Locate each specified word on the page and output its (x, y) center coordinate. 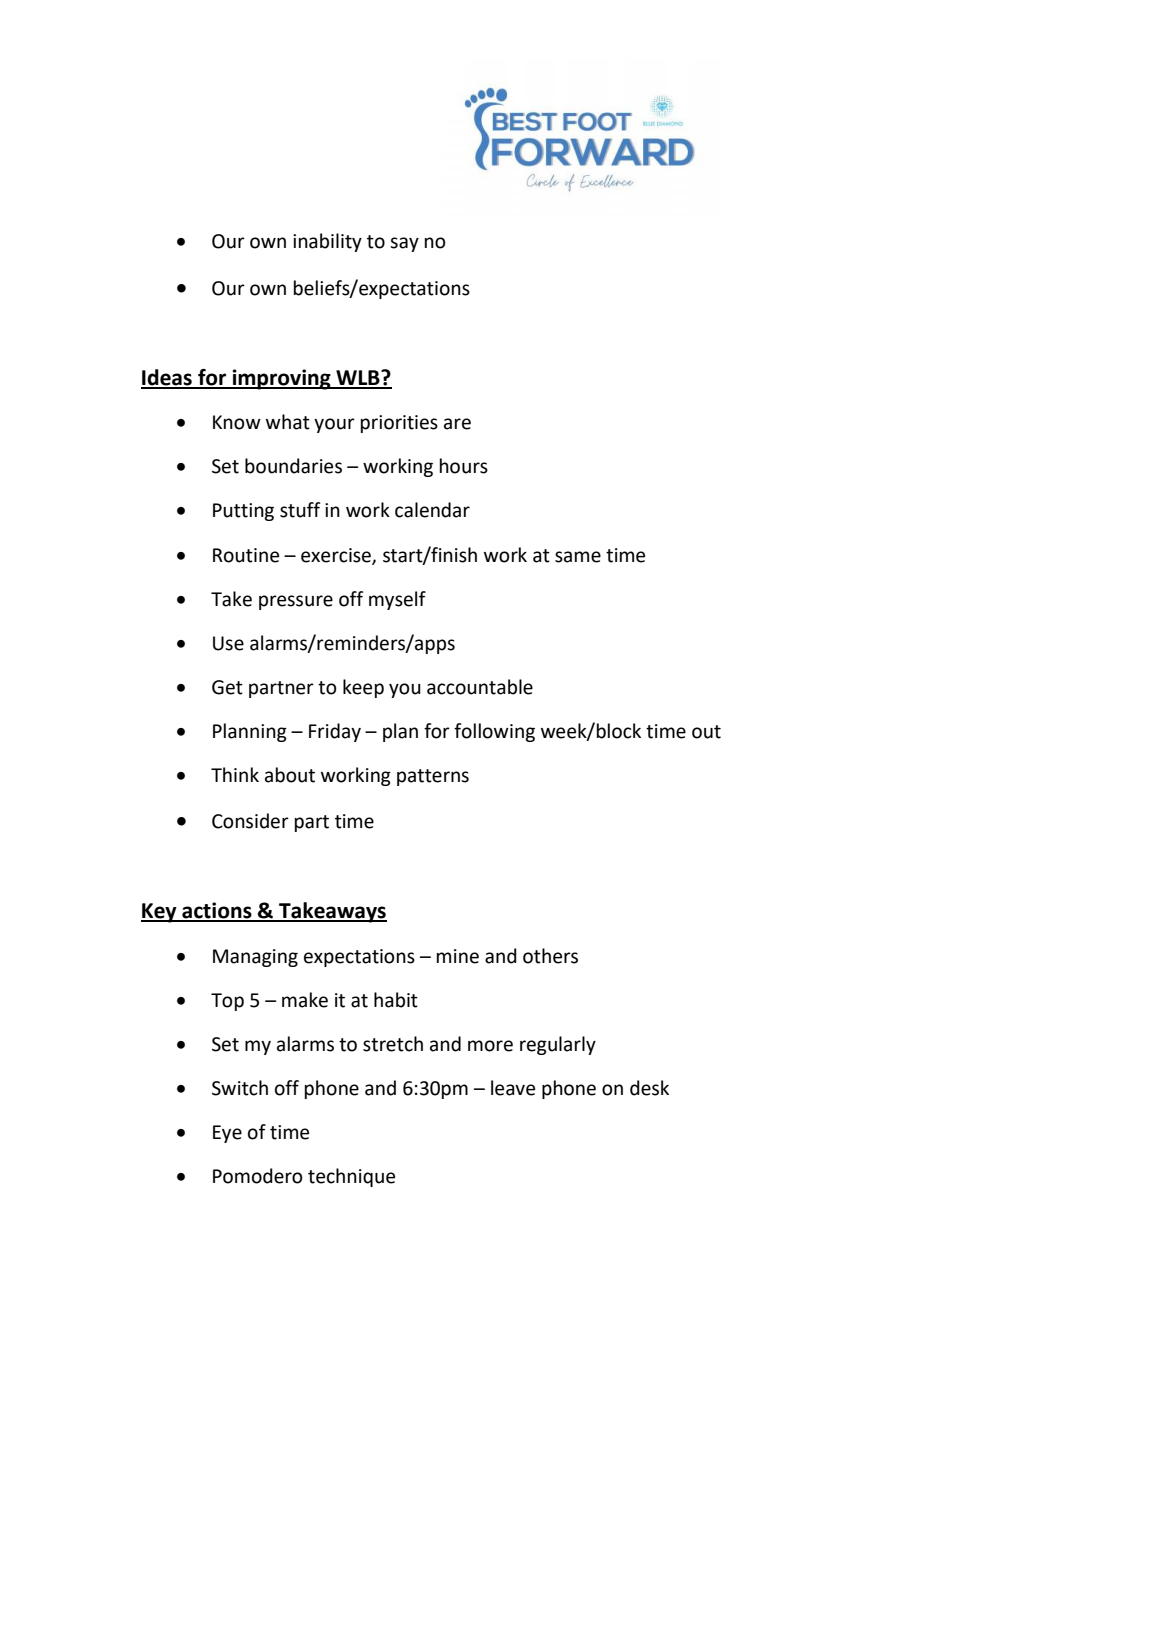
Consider (250, 821)
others (550, 956)
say (404, 244)
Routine (246, 555)
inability (327, 242)
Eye (227, 1134)
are (457, 424)
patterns (433, 777)
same (578, 557)
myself (397, 600)
